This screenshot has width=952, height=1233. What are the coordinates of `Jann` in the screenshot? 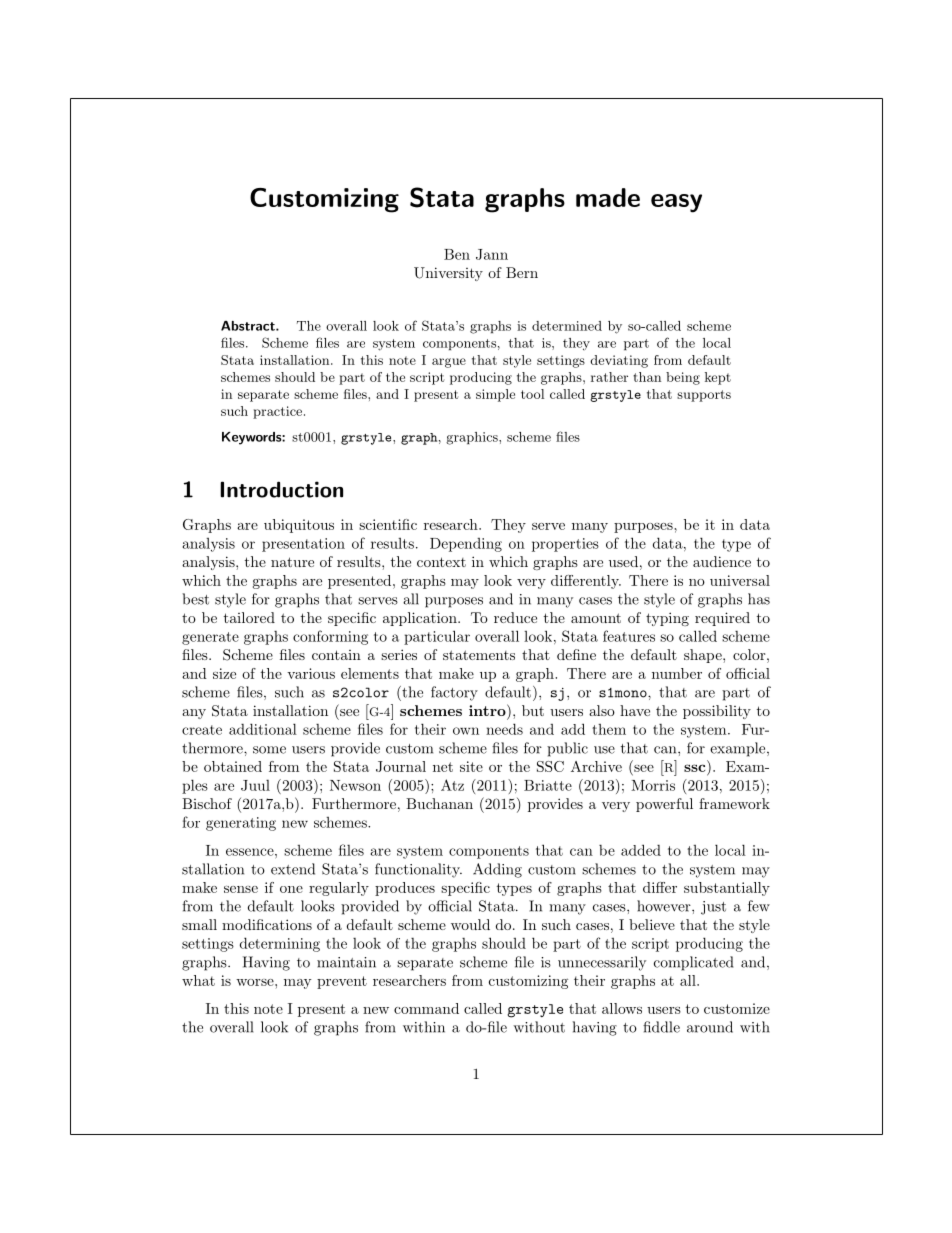 It's located at (492, 254).
